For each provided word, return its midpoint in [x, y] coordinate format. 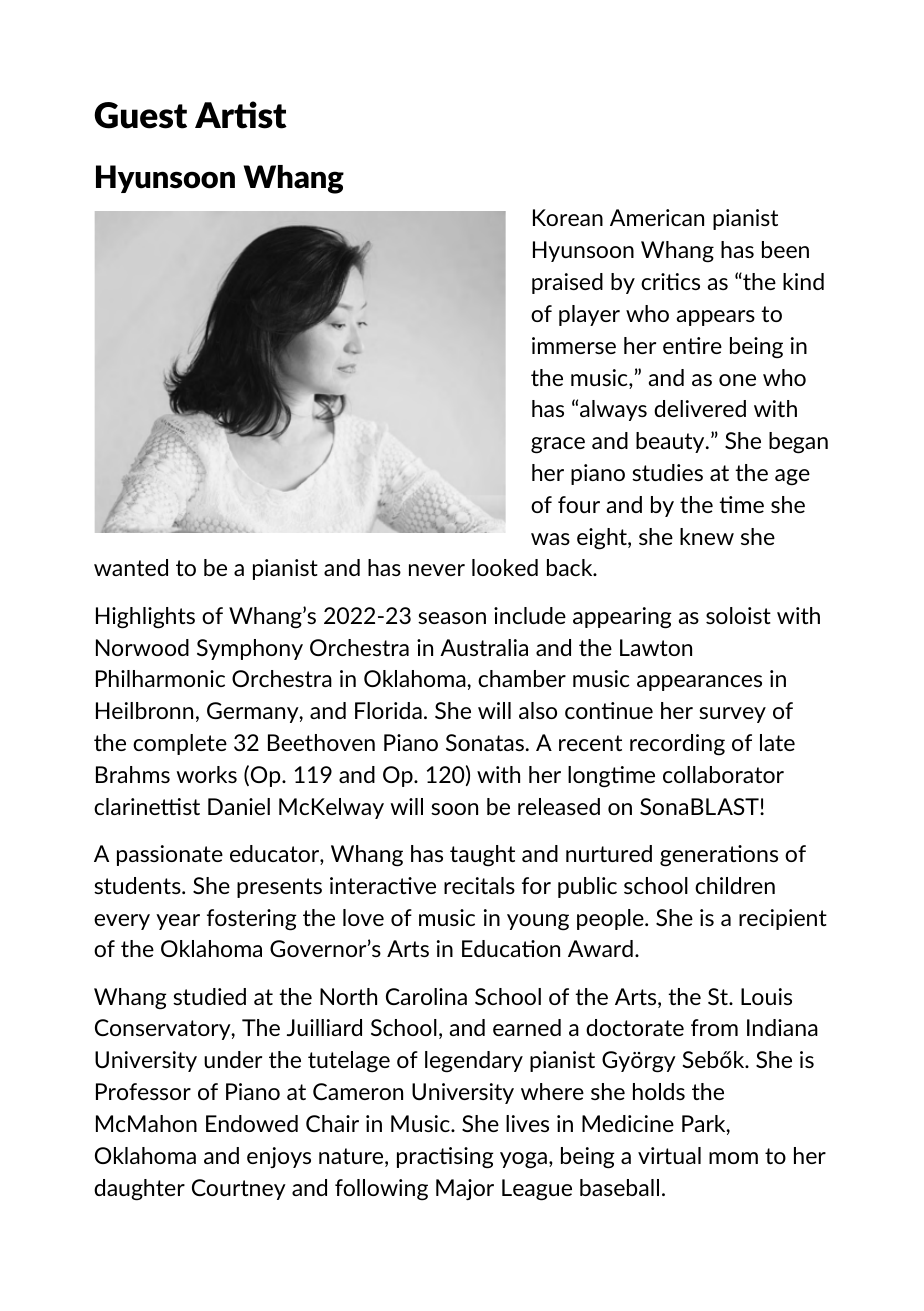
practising [445, 1158]
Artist [241, 115]
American [657, 217]
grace [558, 445]
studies [667, 472]
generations [719, 856]
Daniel [239, 806]
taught [482, 856]
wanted [131, 567]
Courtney [239, 1189]
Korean [568, 217]
